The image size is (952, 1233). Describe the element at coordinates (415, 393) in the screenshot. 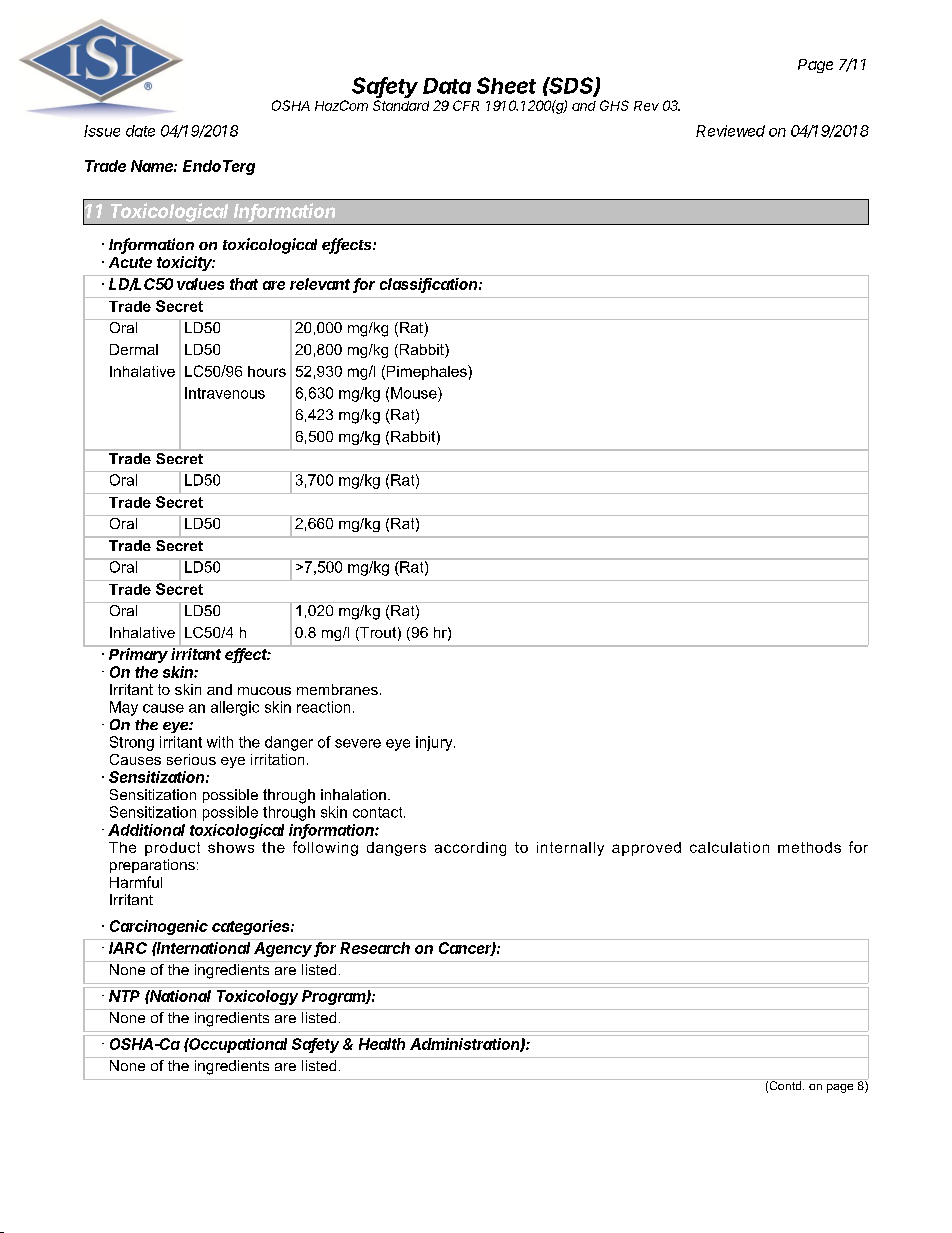

I see `Mouse` at that location.
